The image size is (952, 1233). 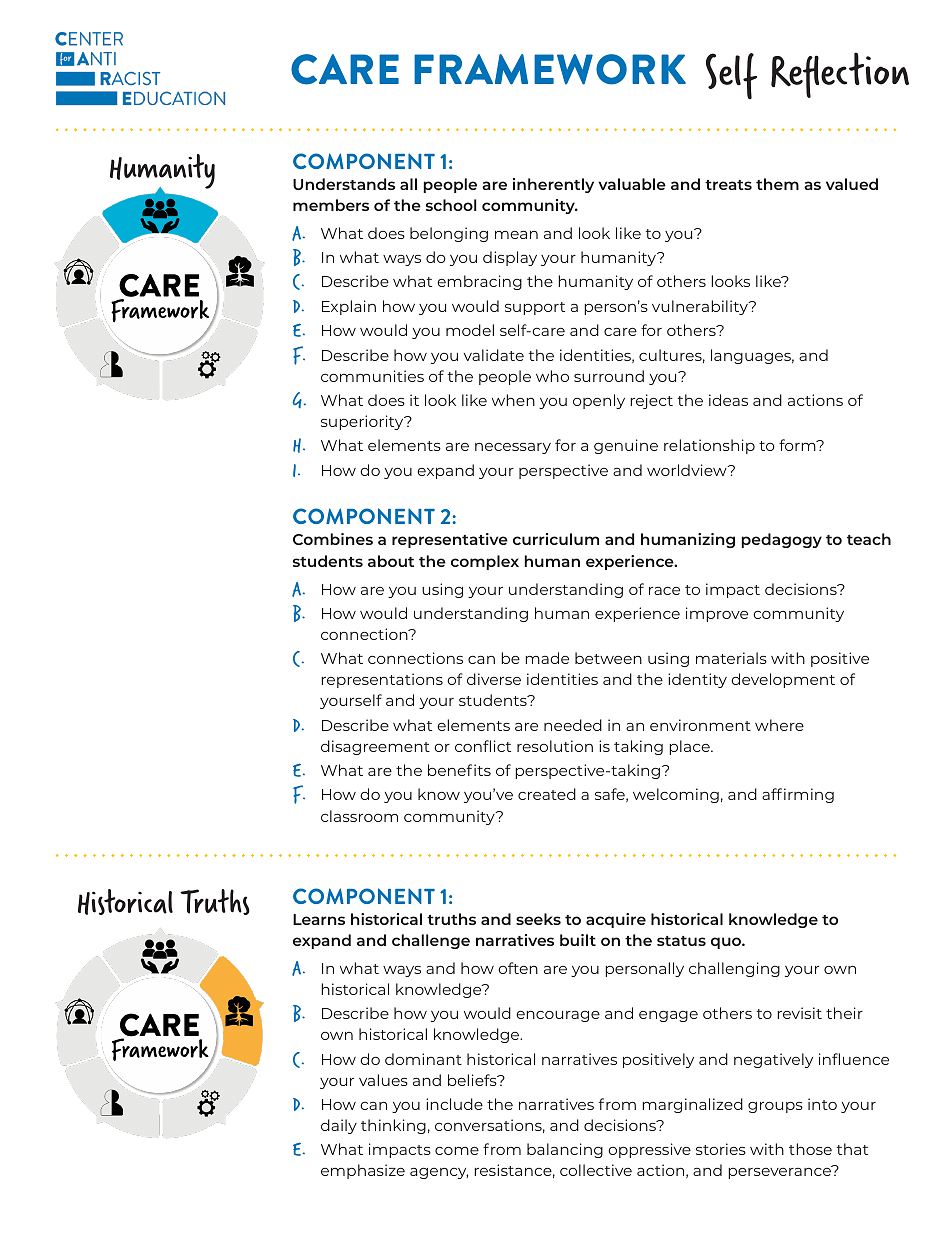 What do you see at coordinates (840, 75) in the screenshot?
I see `Reflection` at bounding box center [840, 75].
